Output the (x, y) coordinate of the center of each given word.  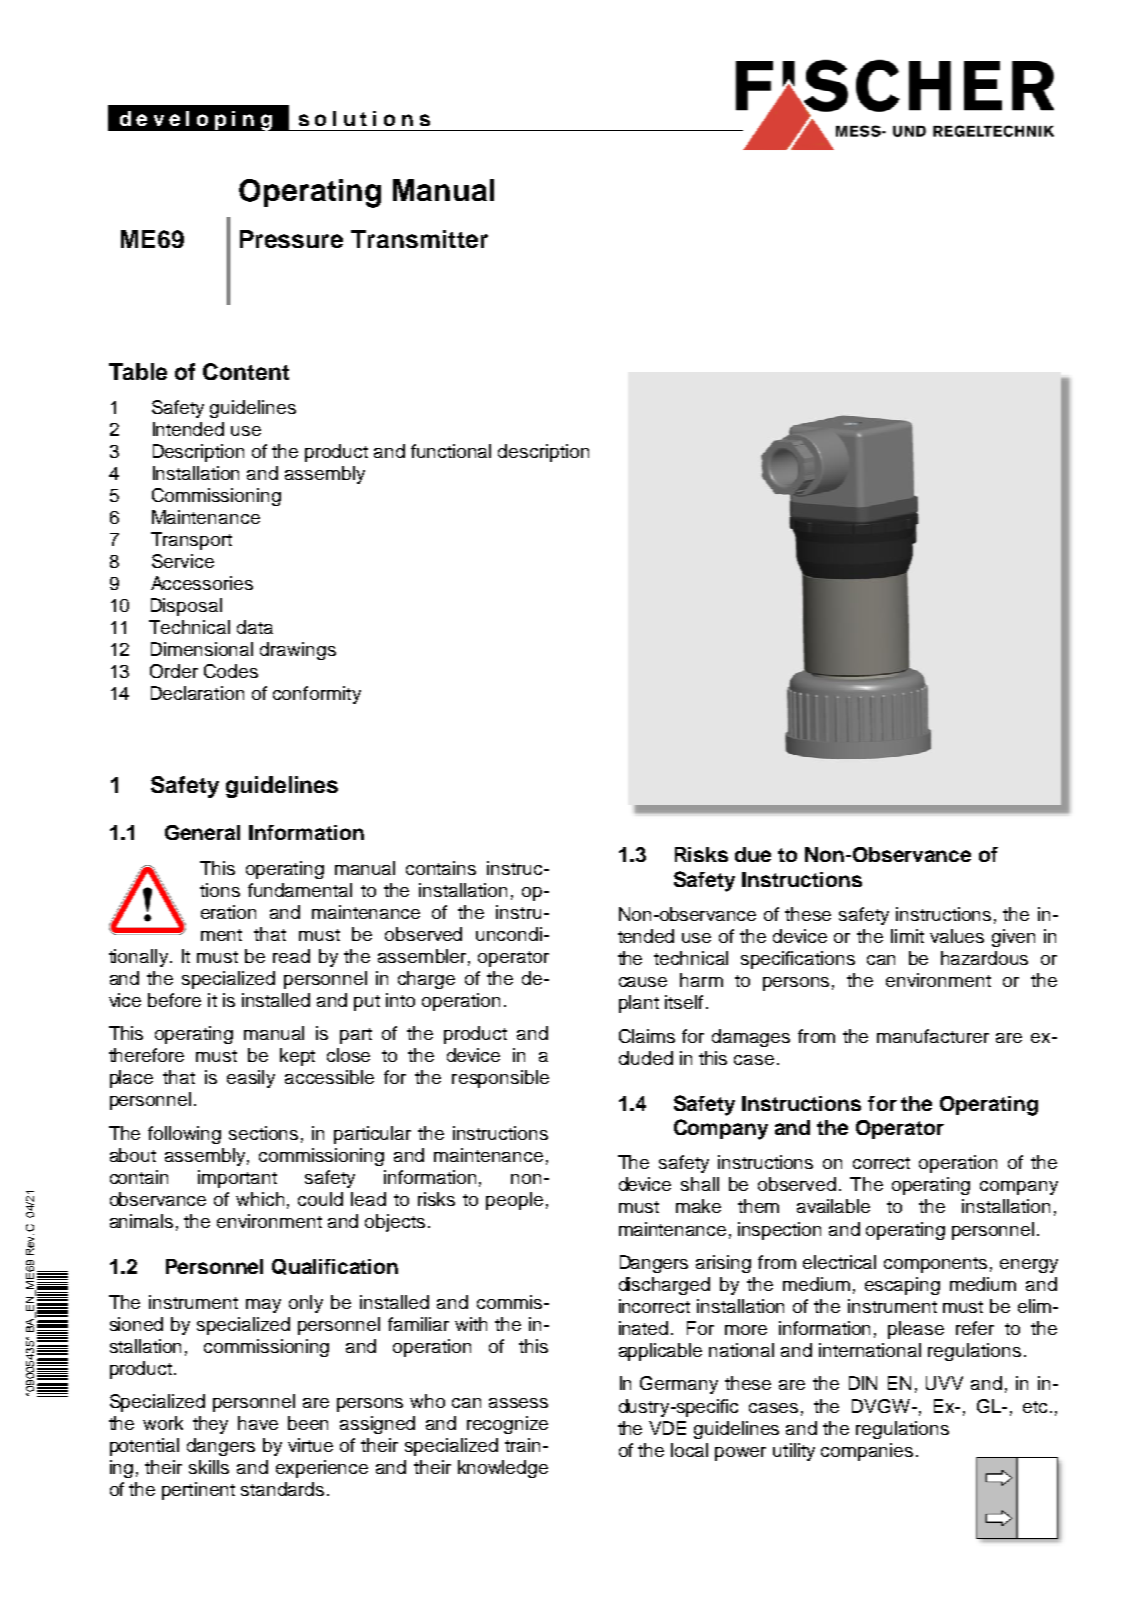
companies (867, 1452)
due (753, 854)
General (202, 832)
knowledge (503, 1469)
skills (209, 1467)
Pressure (291, 239)
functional (451, 451)
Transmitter (419, 239)
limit (907, 936)
